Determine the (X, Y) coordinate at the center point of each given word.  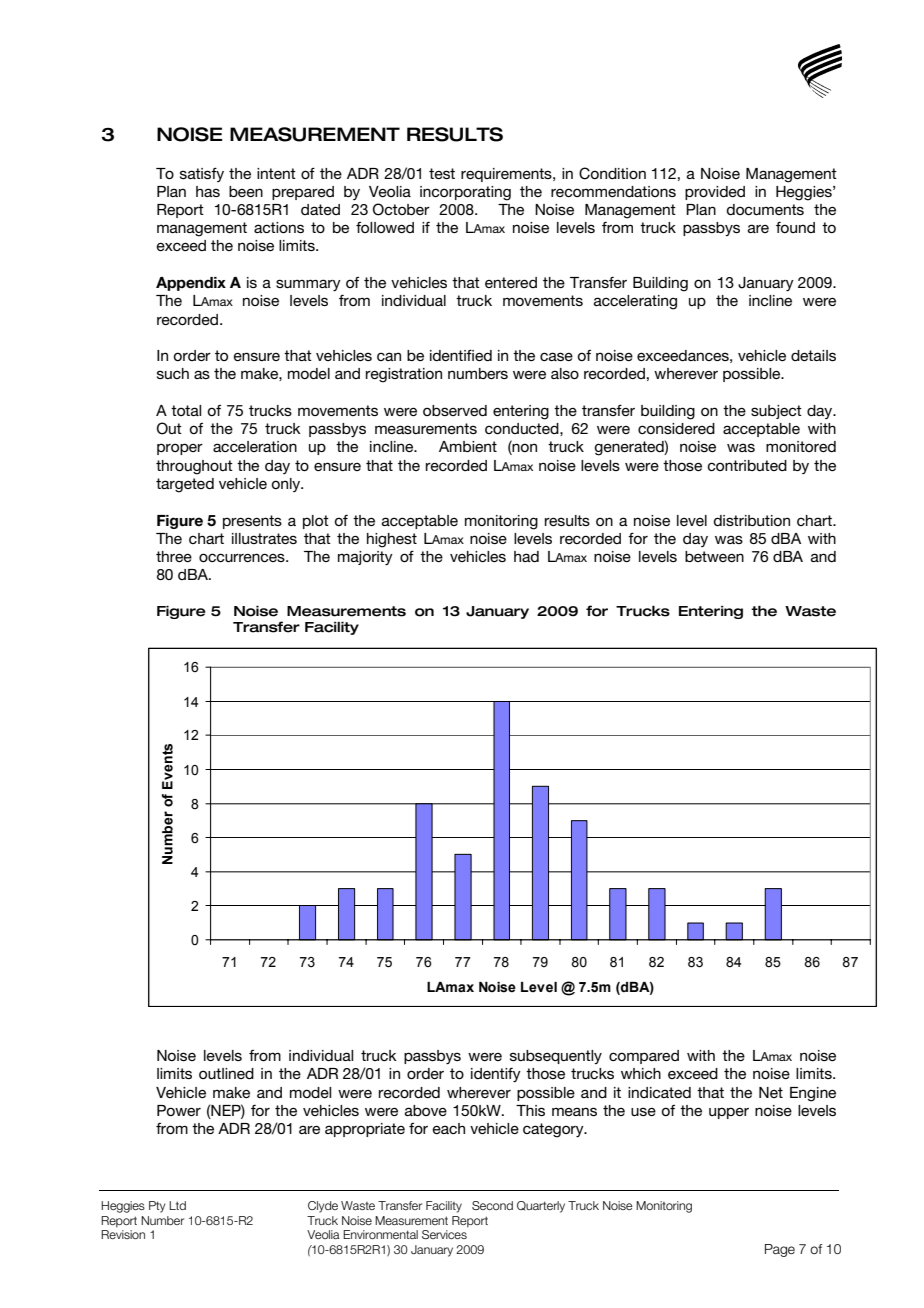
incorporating (465, 193)
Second (492, 1205)
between (714, 556)
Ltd (177, 1205)
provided (715, 193)
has (208, 191)
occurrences (243, 557)
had (526, 556)
